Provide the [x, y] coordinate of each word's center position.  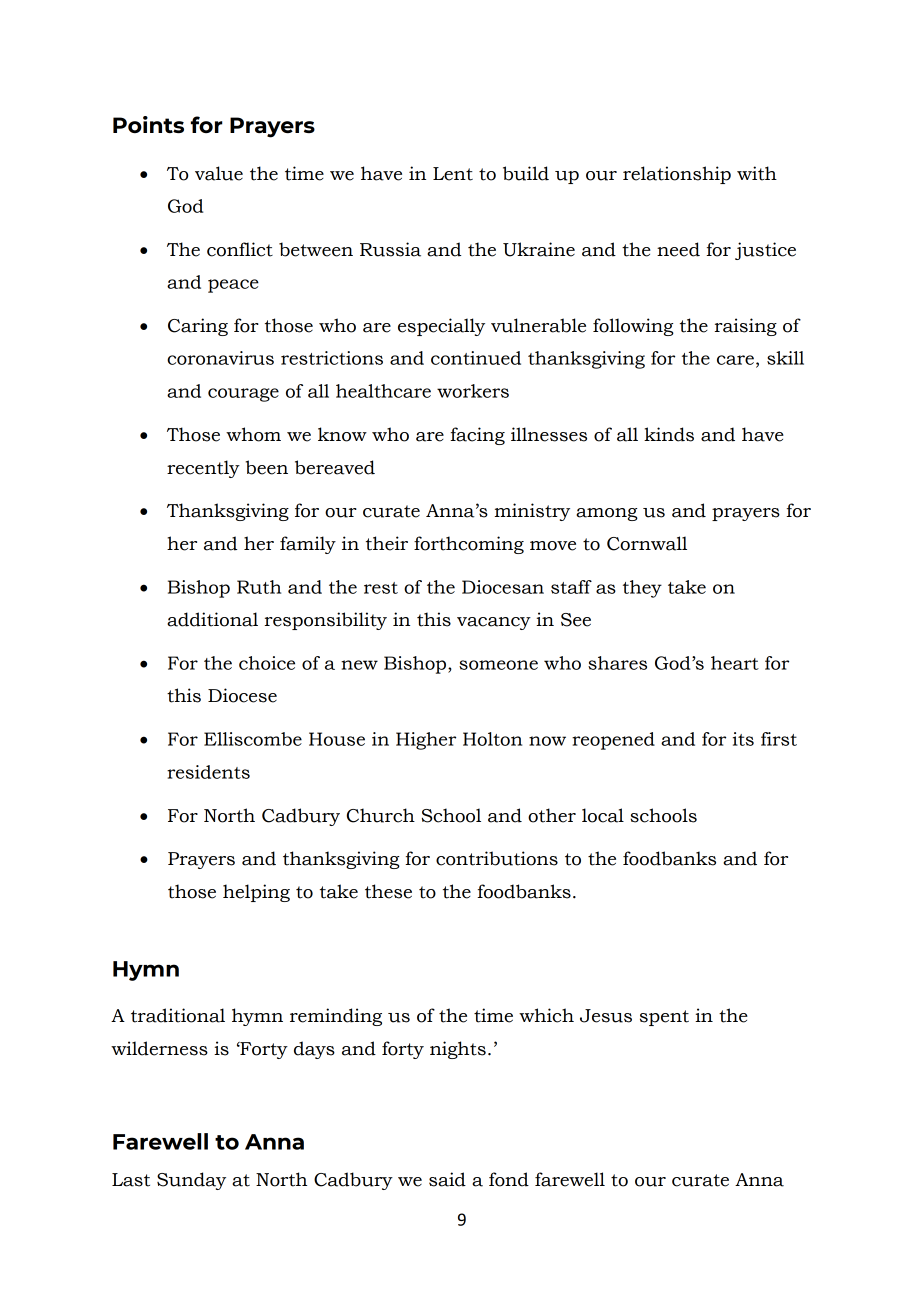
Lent [453, 174]
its [743, 739]
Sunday [191, 1181]
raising [746, 327]
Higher [426, 741]
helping [256, 893]
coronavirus [220, 358]
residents [208, 772]
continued [476, 358]
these [388, 891]
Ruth [259, 587]
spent [664, 1018]
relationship [677, 175]
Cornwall [647, 543]
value [219, 173]
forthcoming [469, 545]
